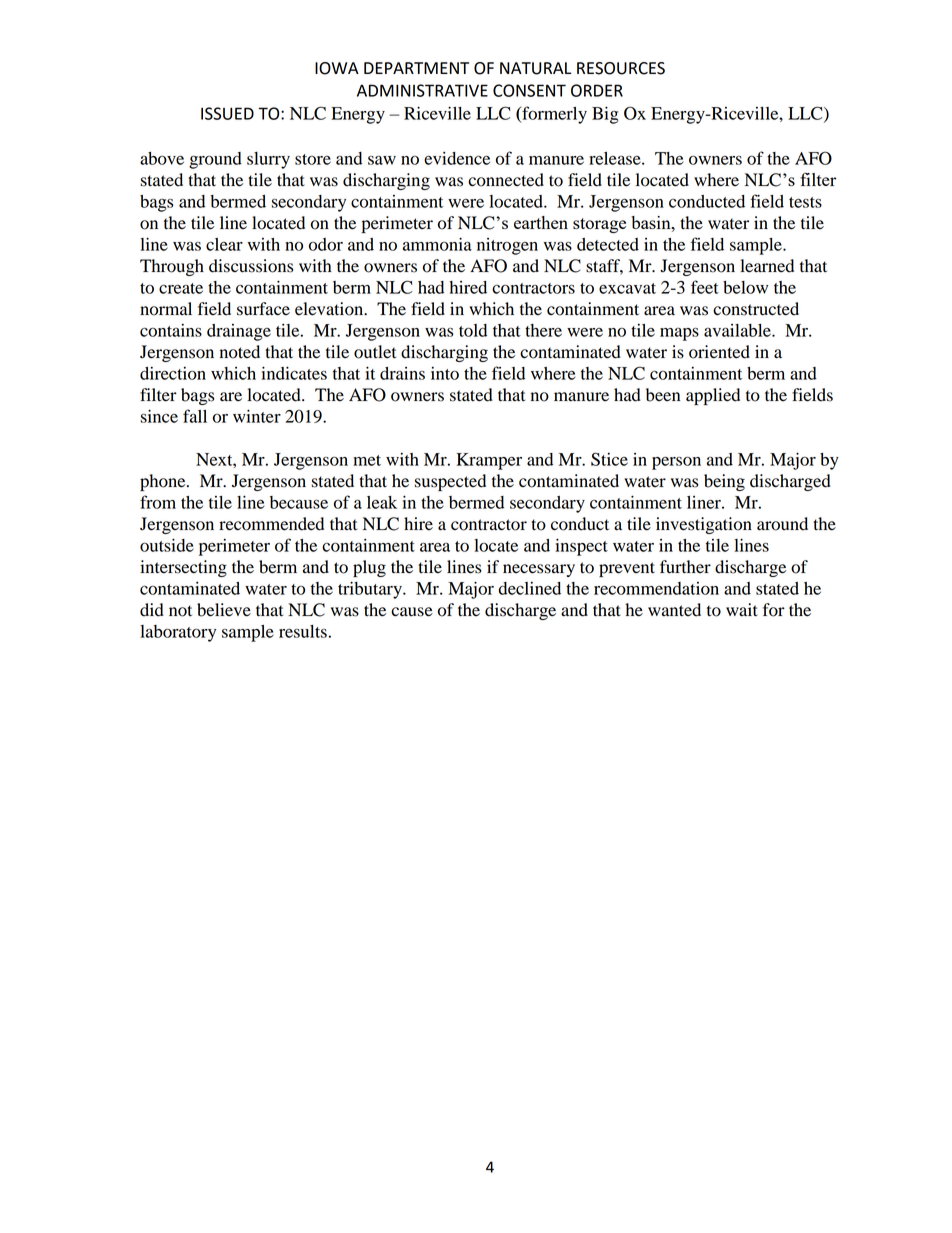 This image has height=1233, width=952. What do you see at coordinates (742, 610) in the image?
I see `wait` at bounding box center [742, 610].
